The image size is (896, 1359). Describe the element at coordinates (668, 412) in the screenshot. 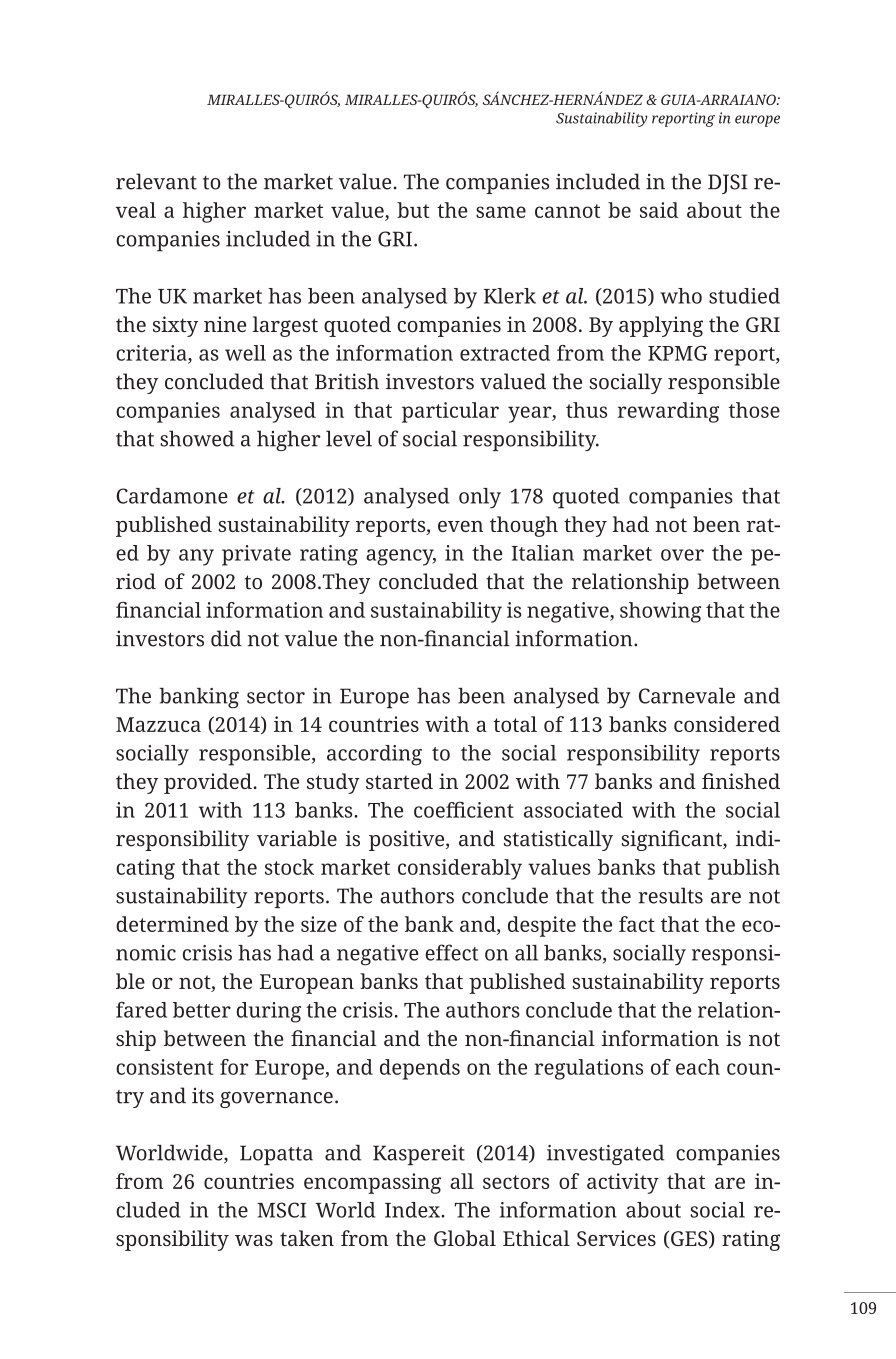

I see `rewarding` at that location.
